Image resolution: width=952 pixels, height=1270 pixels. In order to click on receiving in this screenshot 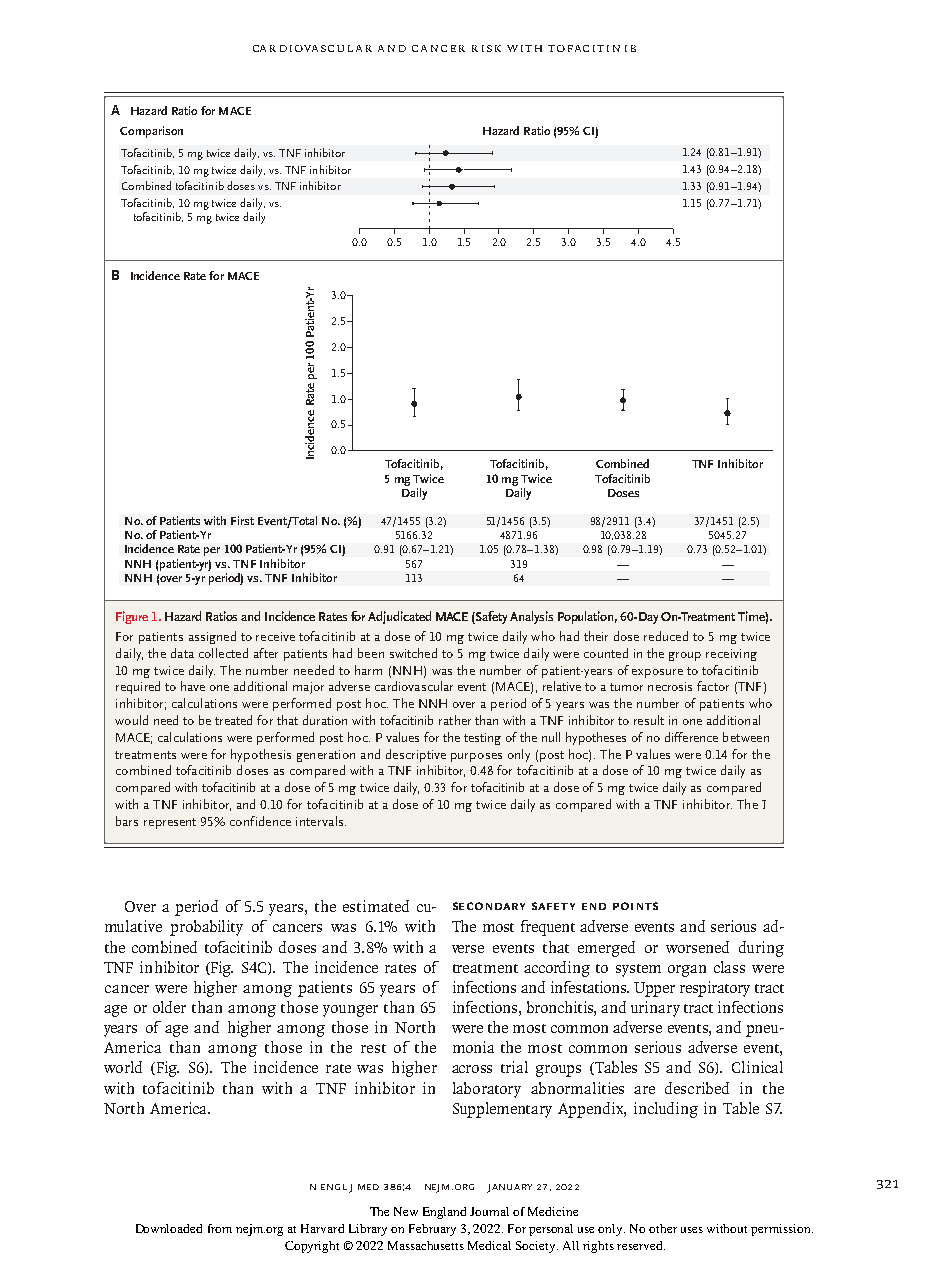, I will do `click(731, 655)`.
